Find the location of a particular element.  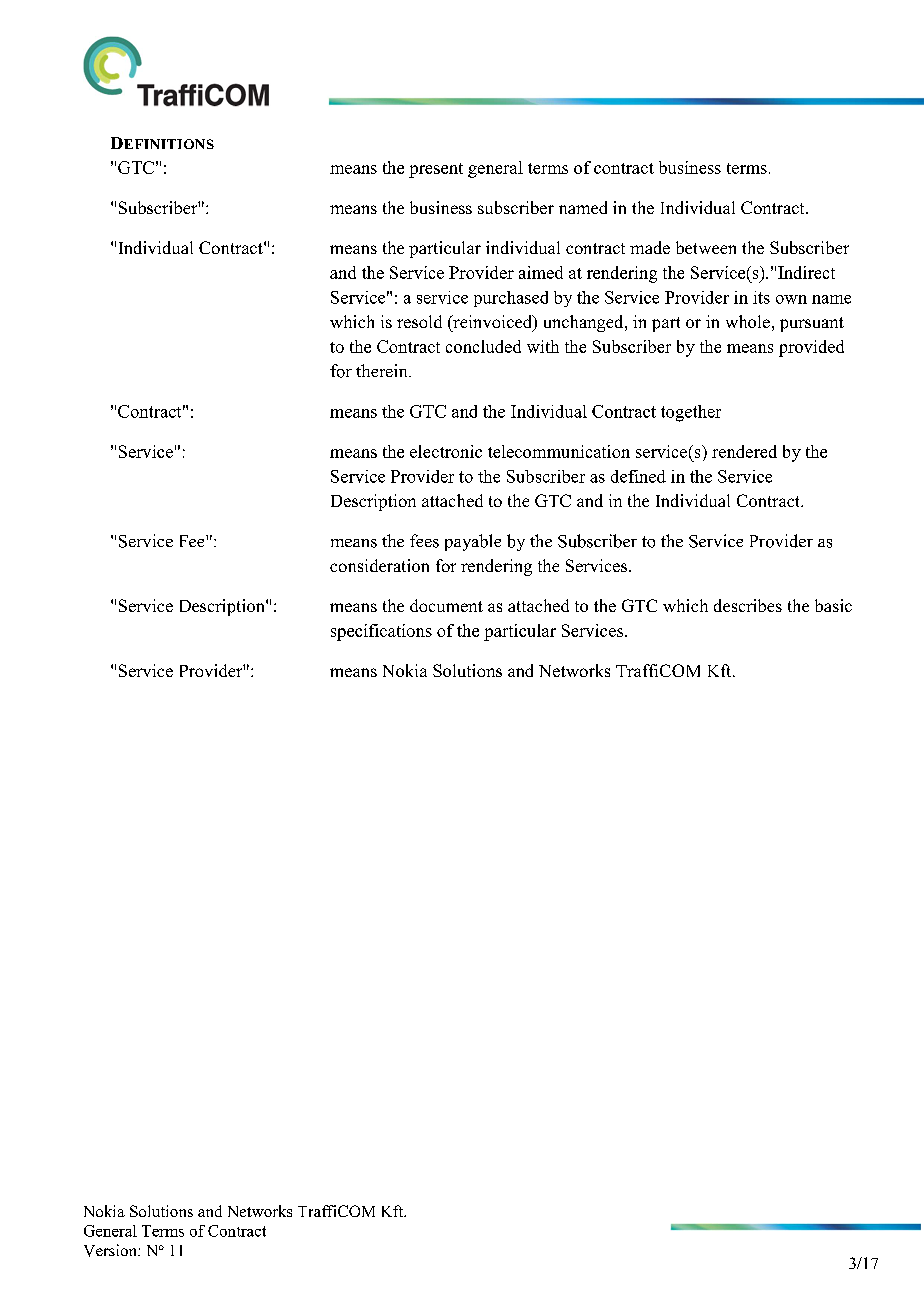

consideration is located at coordinates (379, 565).
